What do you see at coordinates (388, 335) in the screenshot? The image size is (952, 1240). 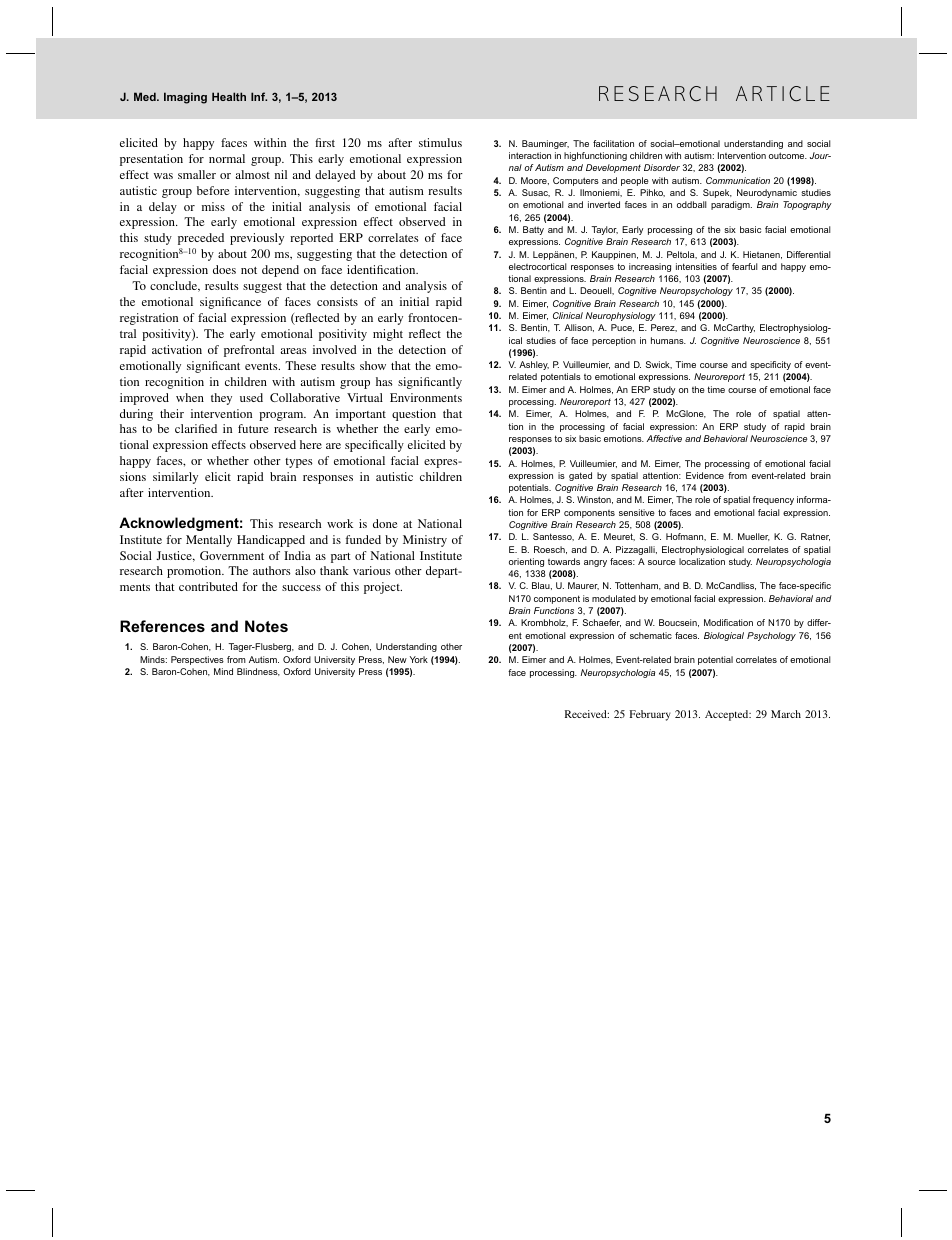 I see `might` at bounding box center [388, 335].
